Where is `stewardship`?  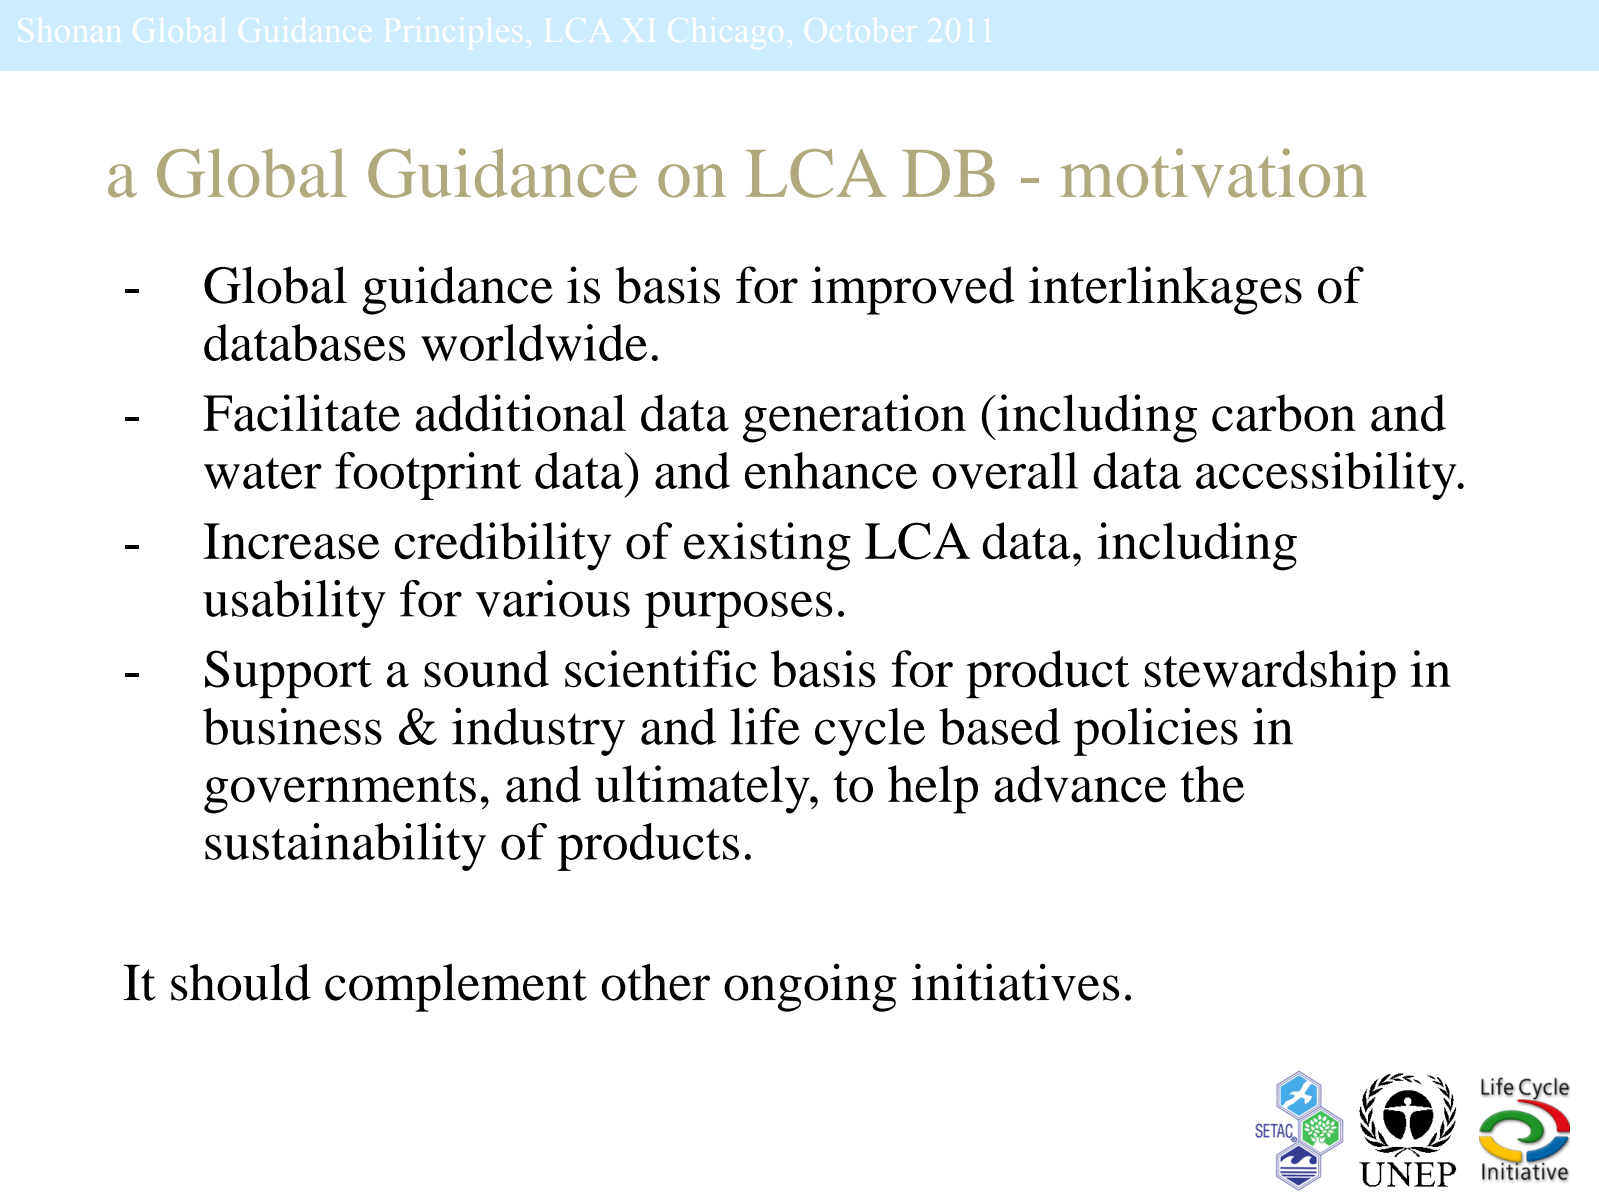 stewardship is located at coordinates (1270, 674).
